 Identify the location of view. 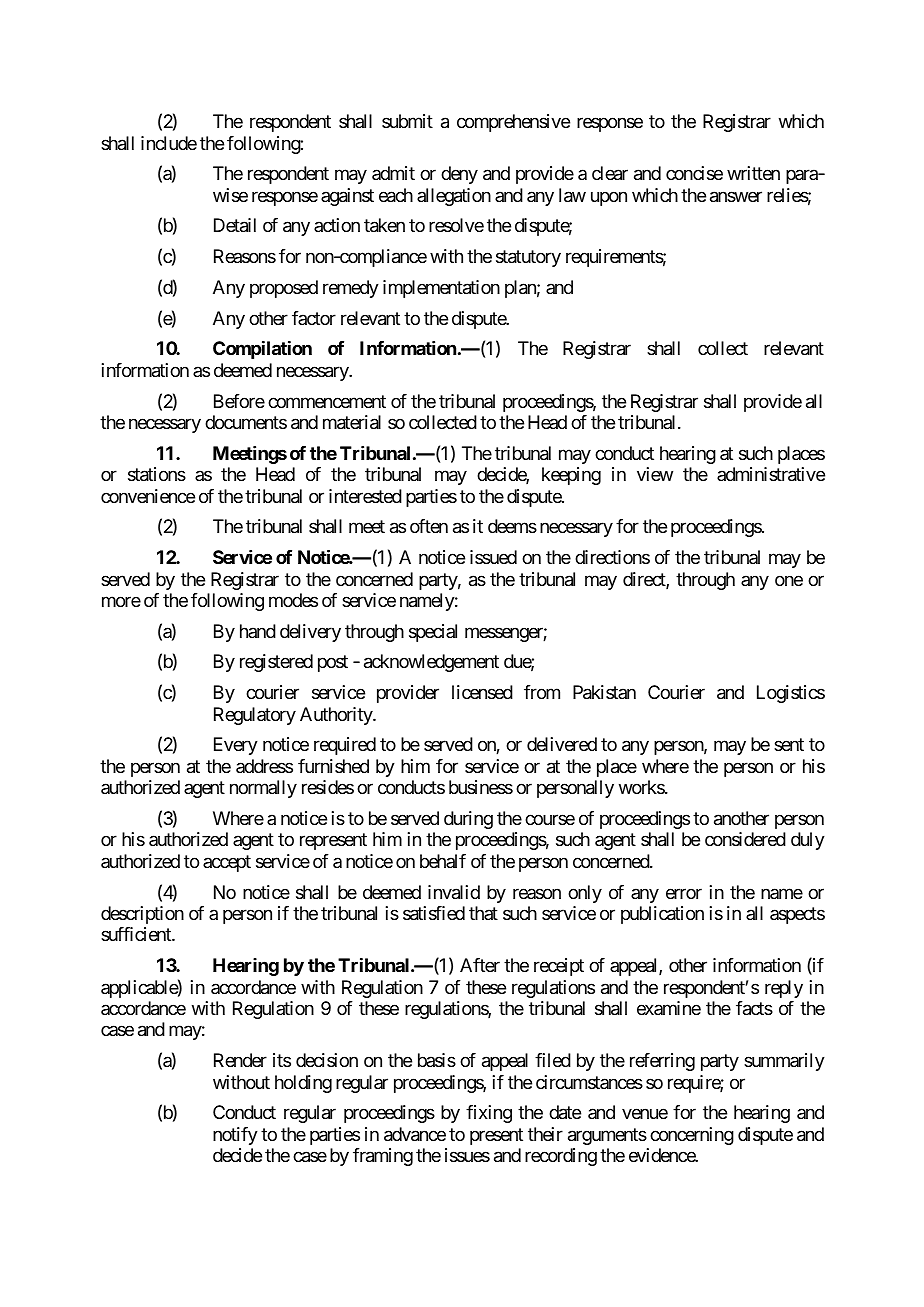
(655, 474).
